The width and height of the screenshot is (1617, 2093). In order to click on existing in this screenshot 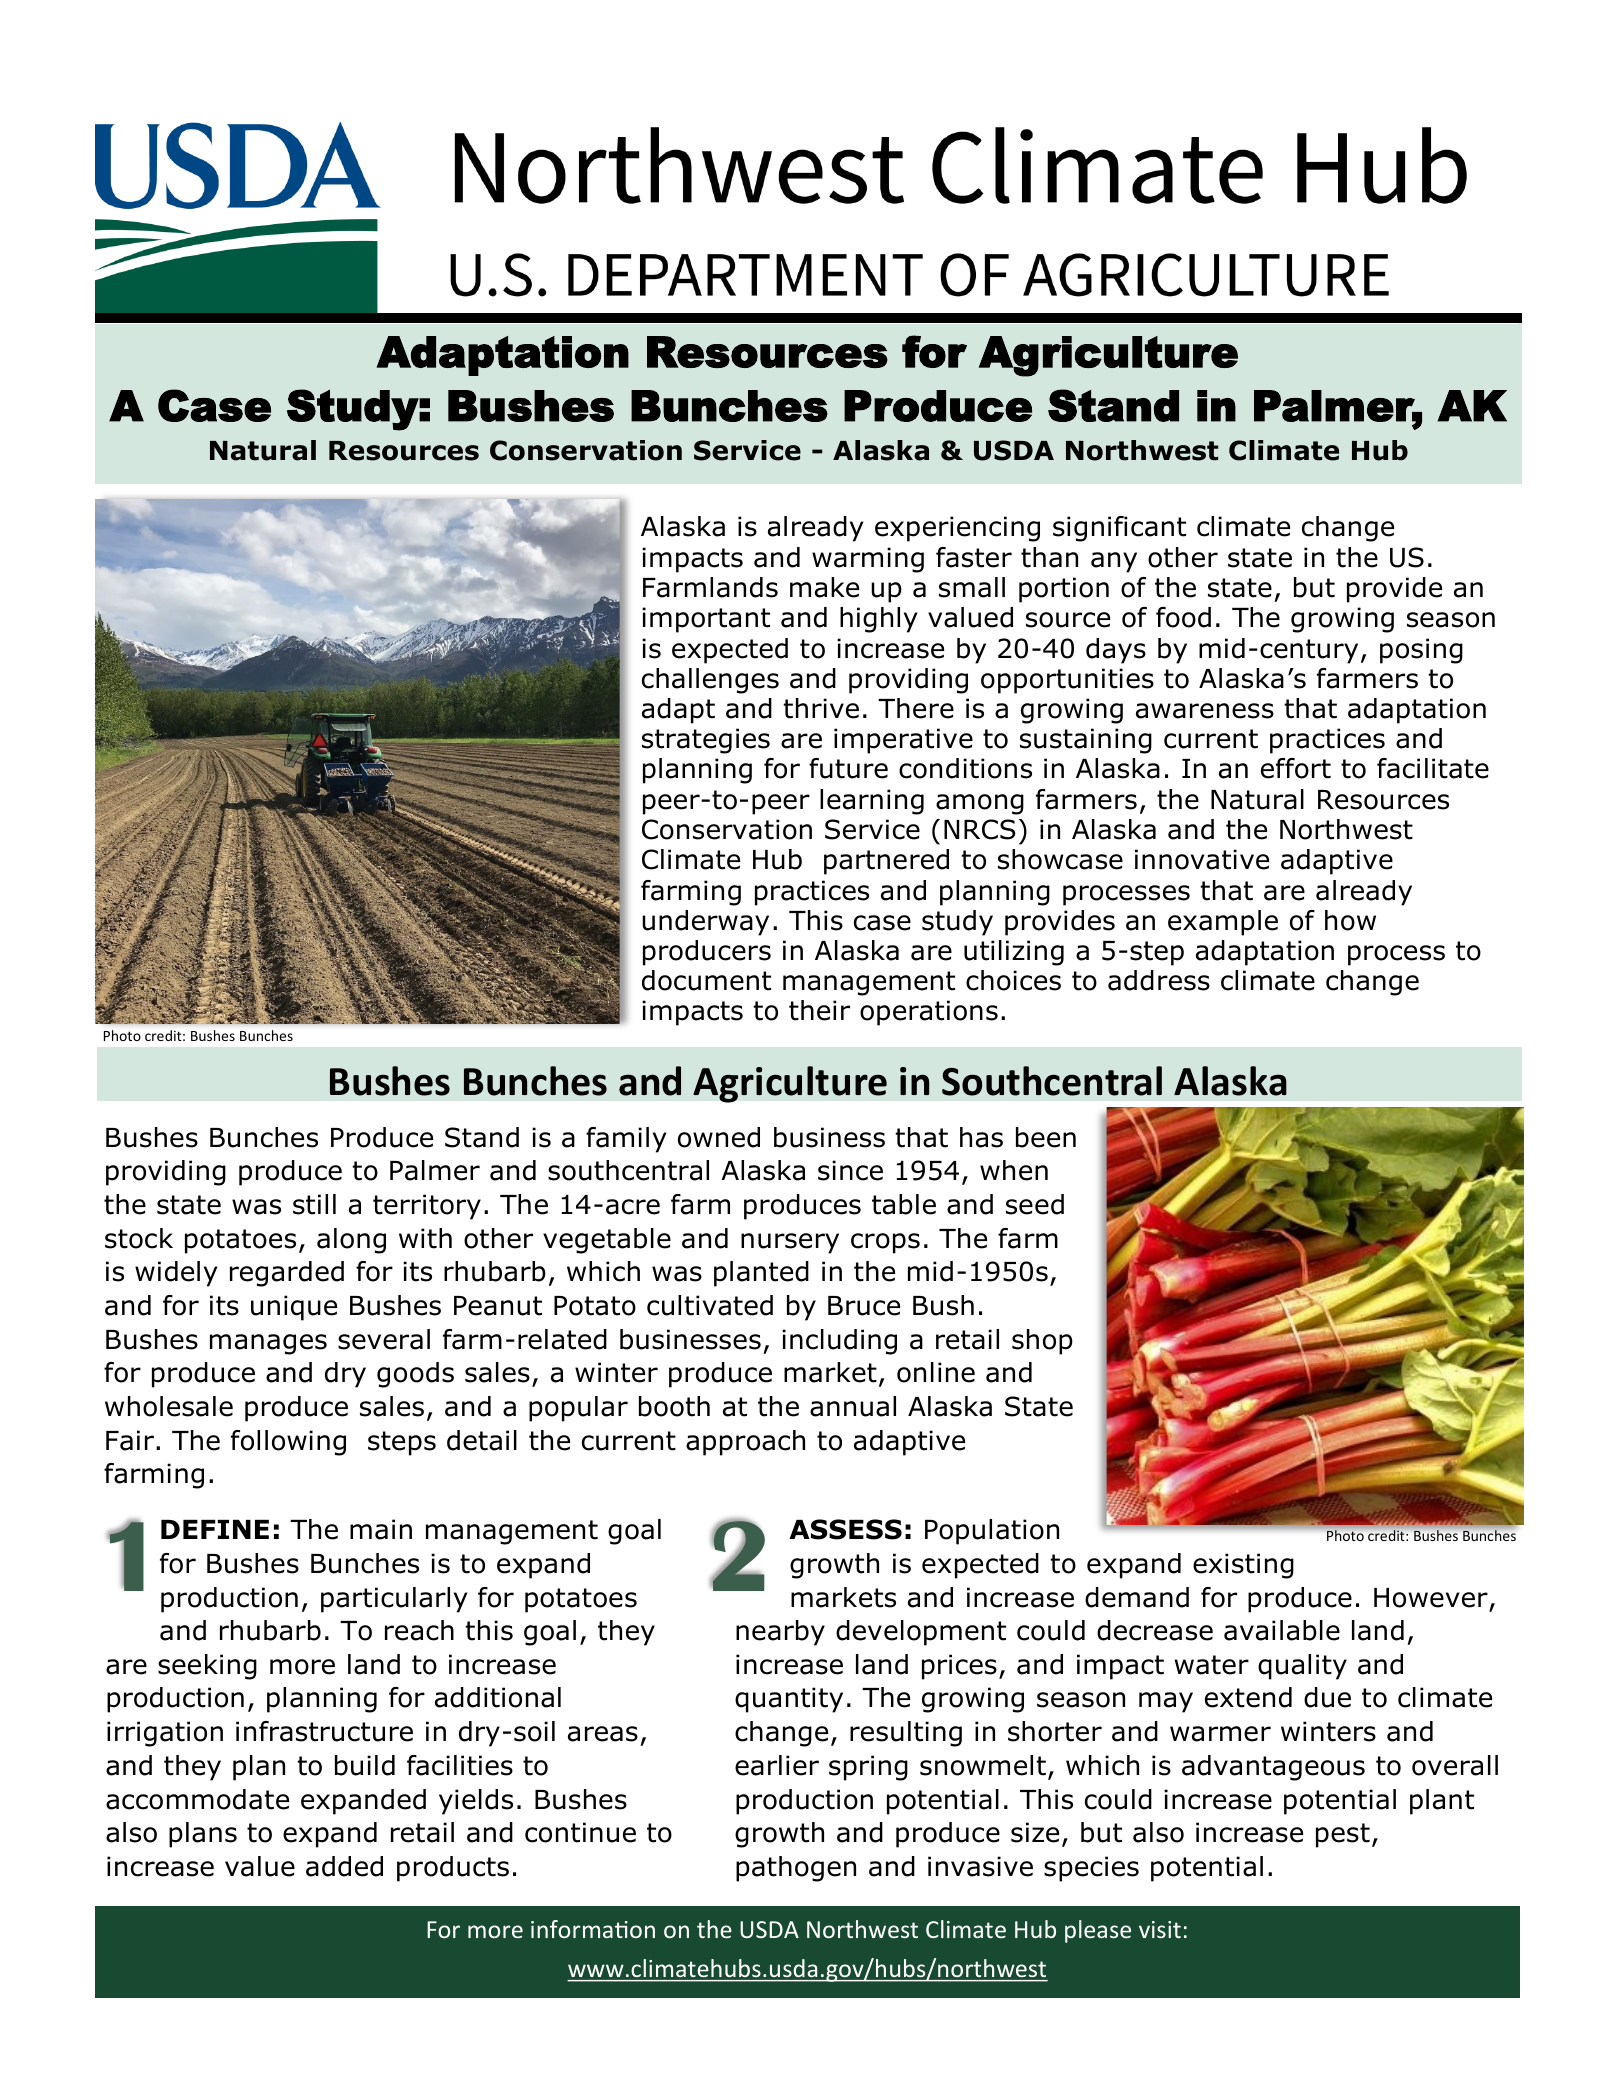, I will do `click(1243, 1566)`.
